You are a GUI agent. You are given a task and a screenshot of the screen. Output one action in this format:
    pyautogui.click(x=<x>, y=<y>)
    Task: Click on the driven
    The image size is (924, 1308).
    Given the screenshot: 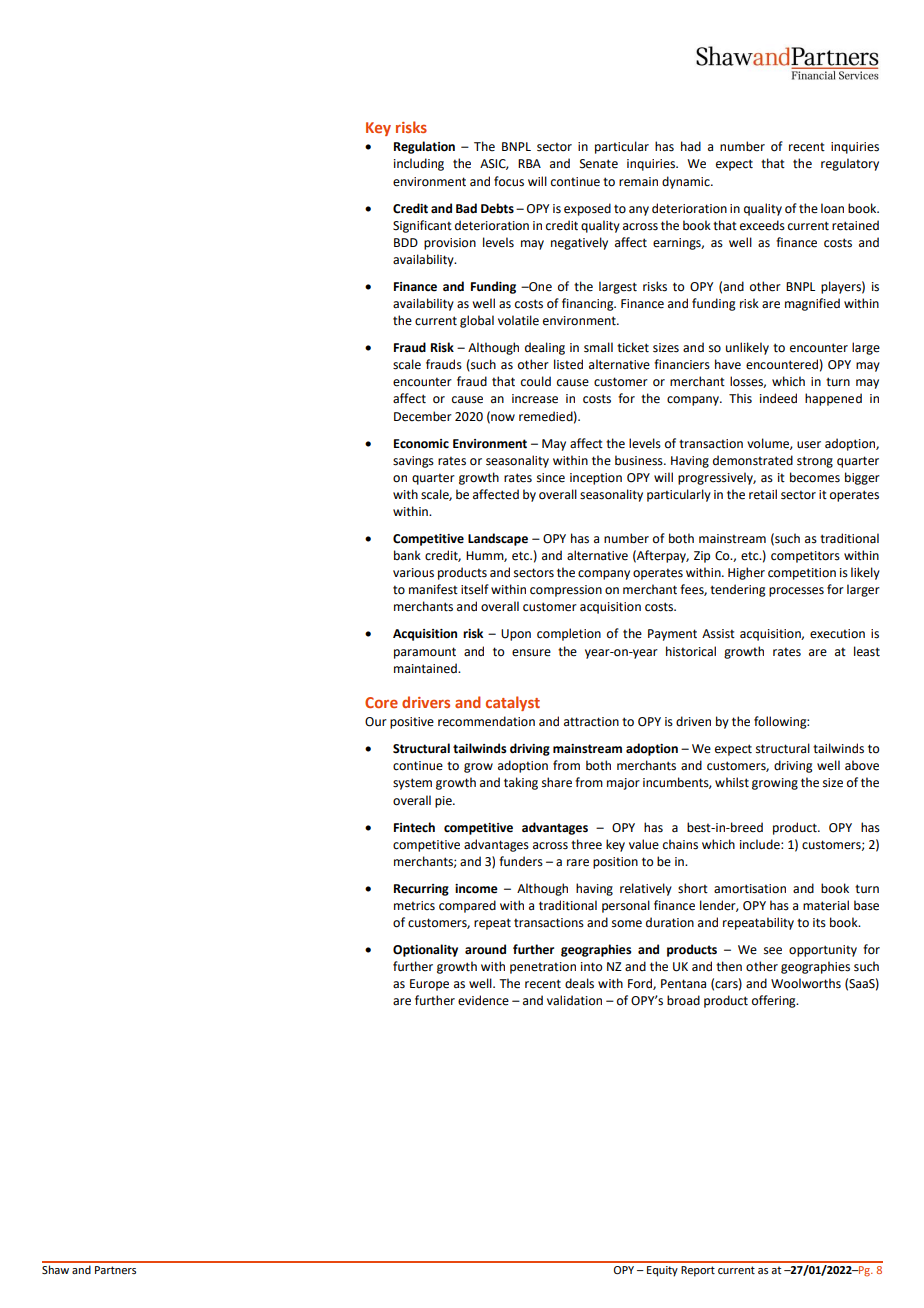 What is the action you would take?
    pyautogui.click(x=693, y=721)
